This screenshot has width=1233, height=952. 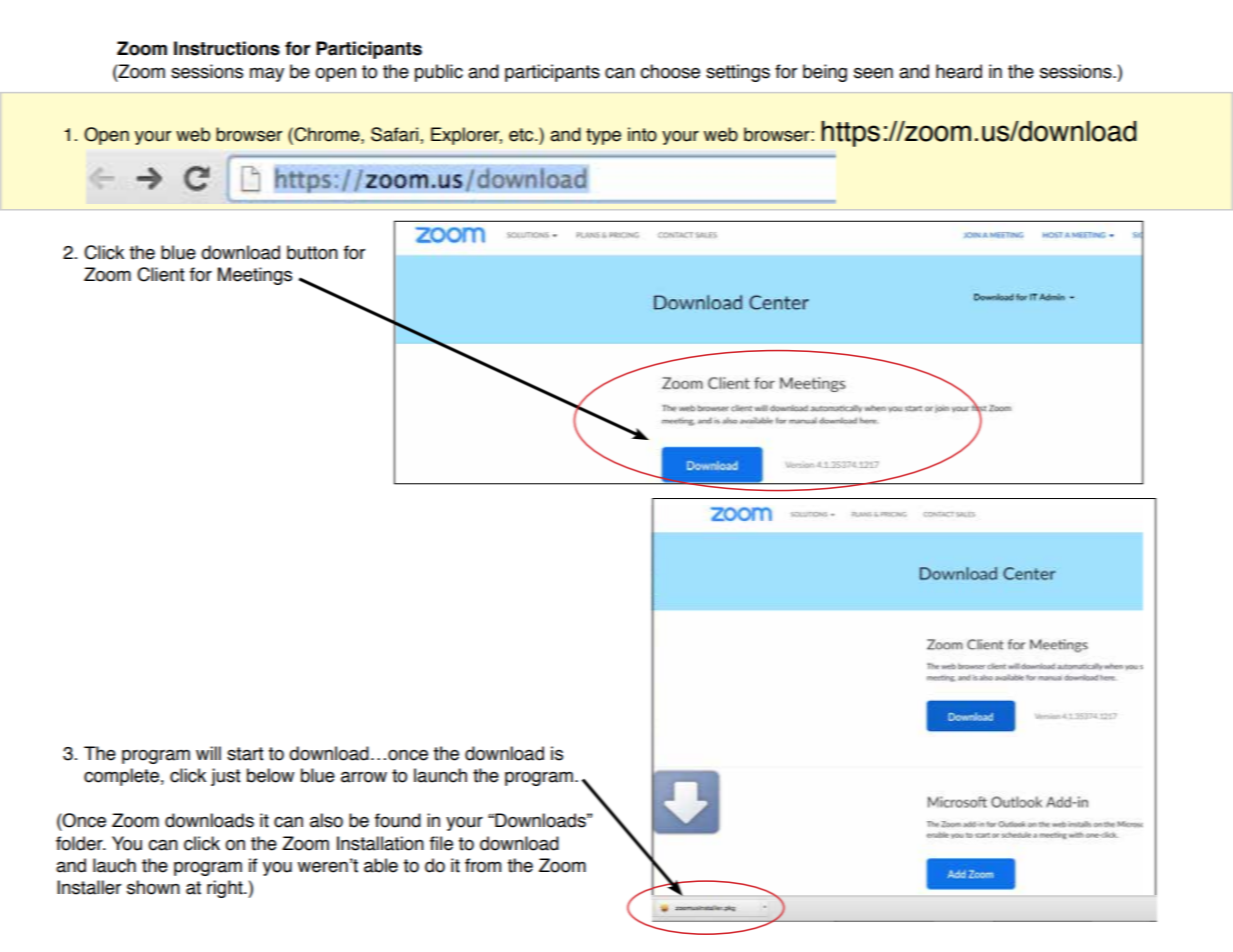 I want to click on Client, so click(x=161, y=274).
